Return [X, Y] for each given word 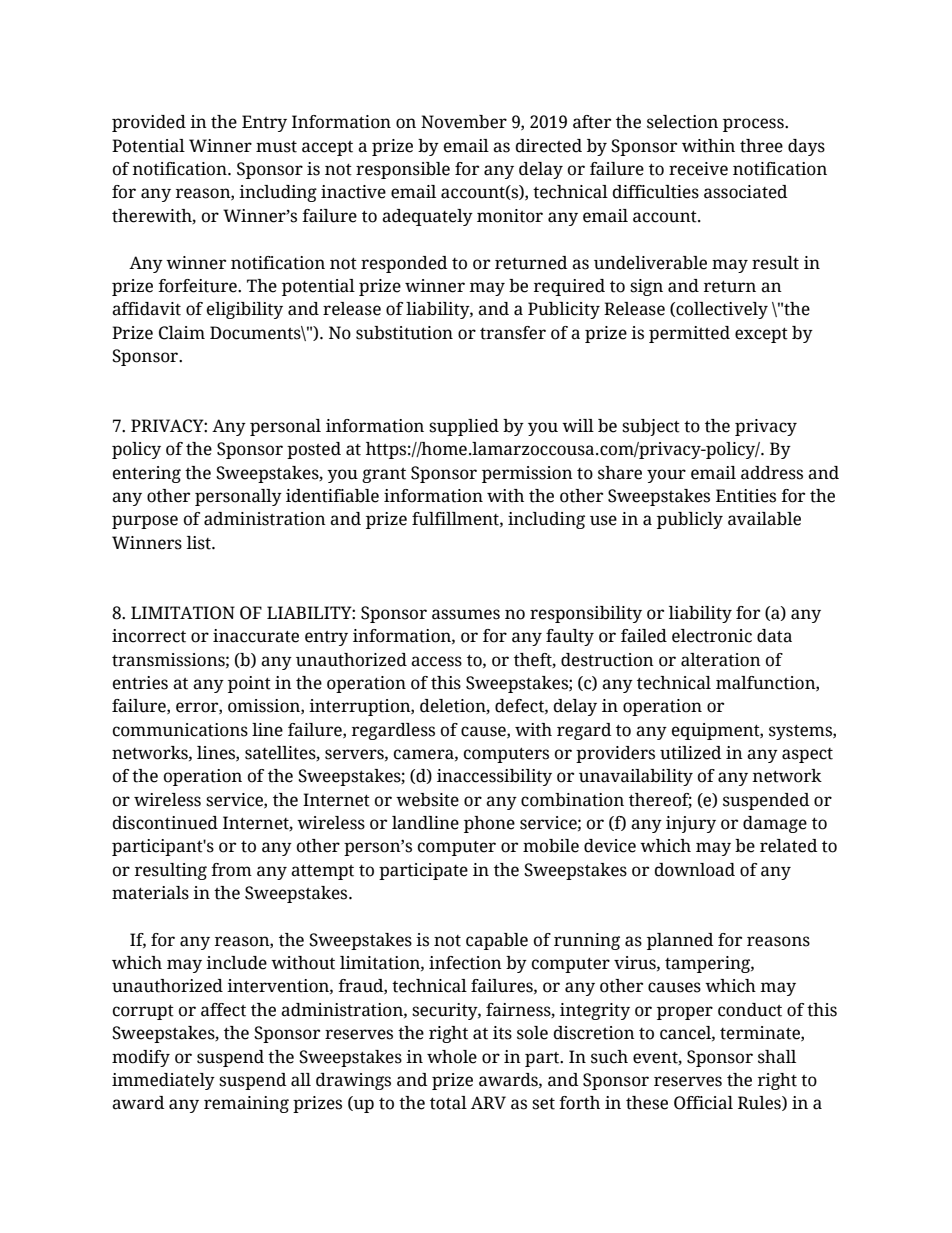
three [761, 146]
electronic [712, 636]
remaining [246, 1104]
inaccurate [256, 636]
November [464, 122]
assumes [466, 614]
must [276, 147]
